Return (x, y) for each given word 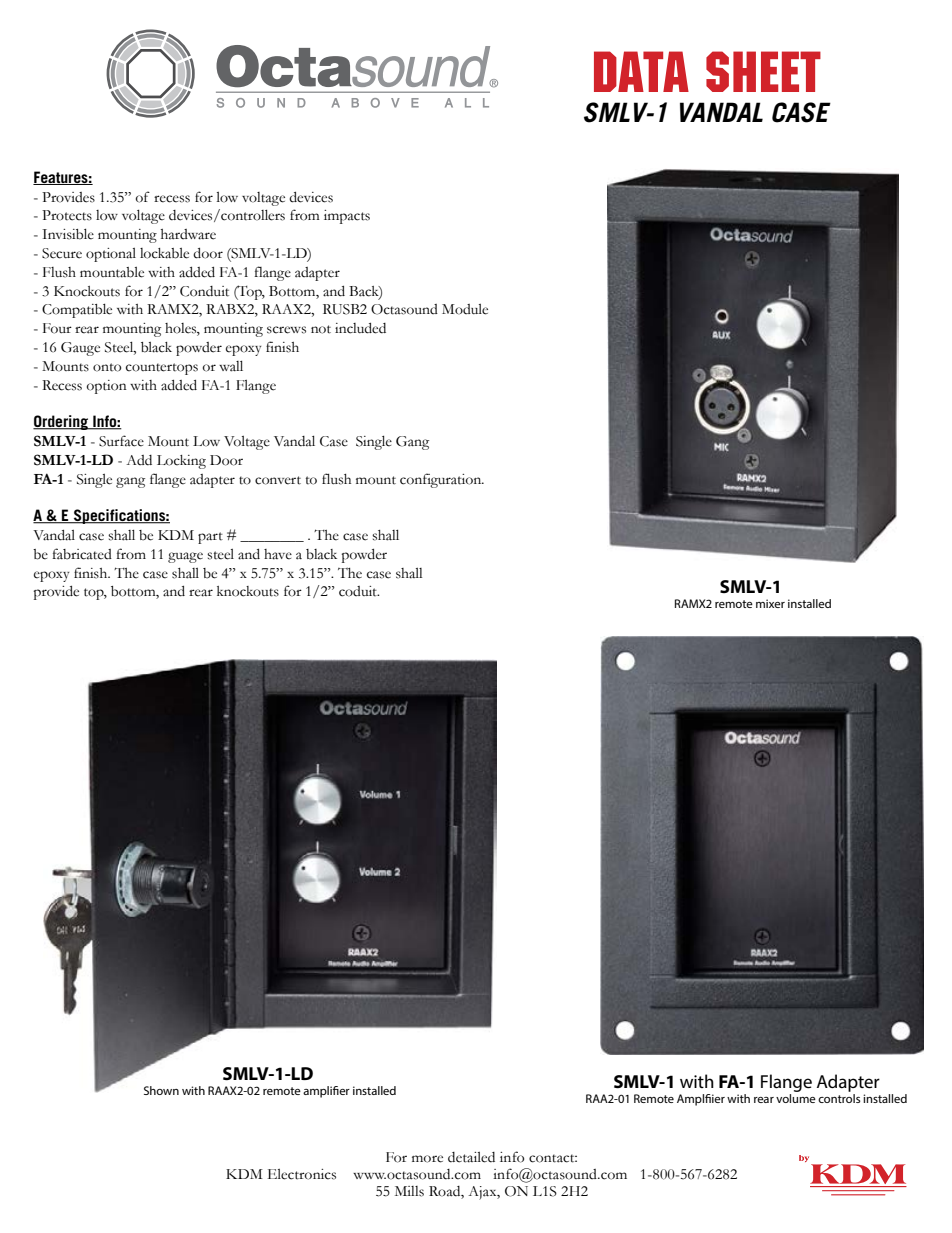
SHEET (763, 71)
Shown (161, 1090)
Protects (67, 215)
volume (796, 1098)
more (427, 1159)
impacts (347, 217)
